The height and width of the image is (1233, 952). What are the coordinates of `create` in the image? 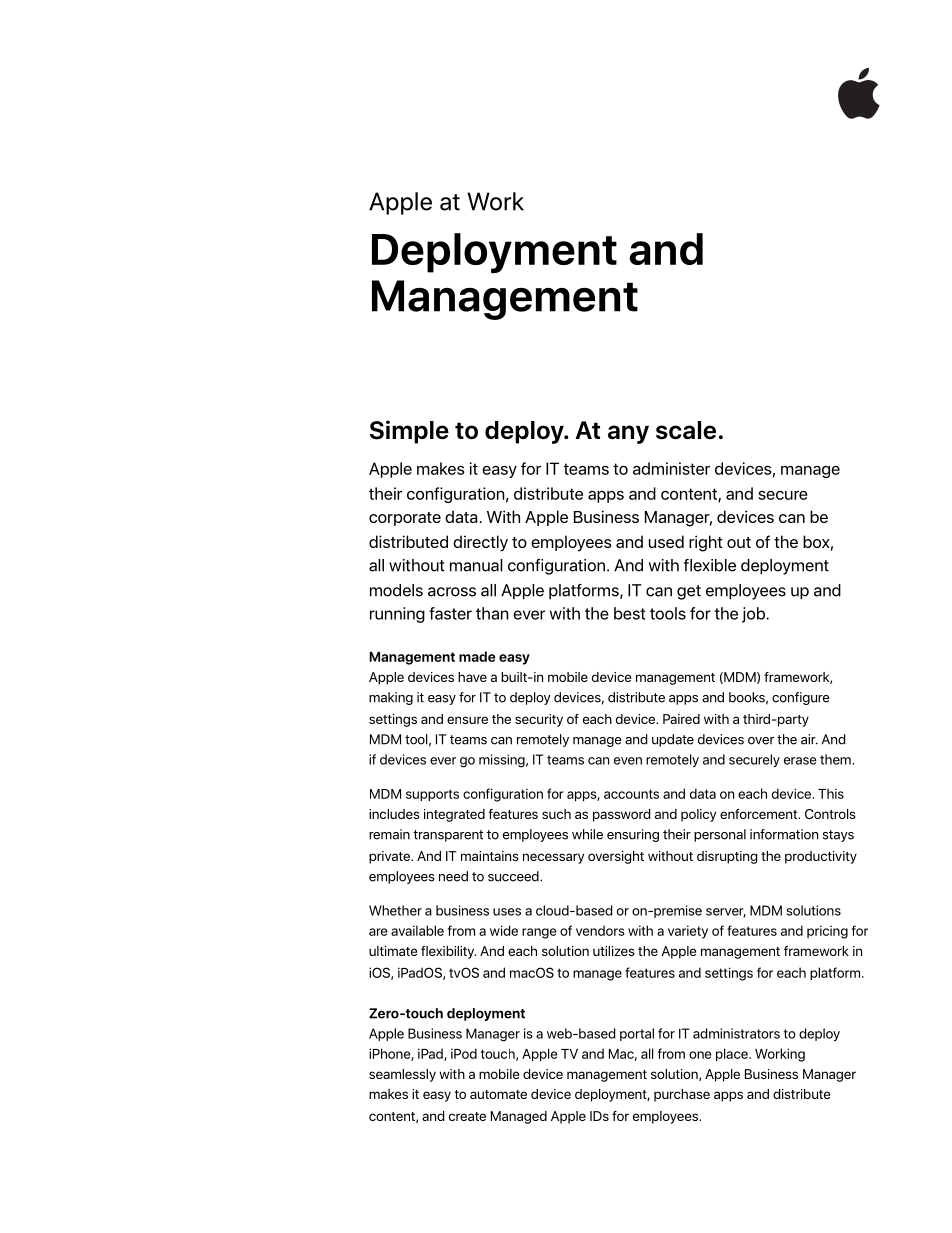 It's located at (467, 1116).
